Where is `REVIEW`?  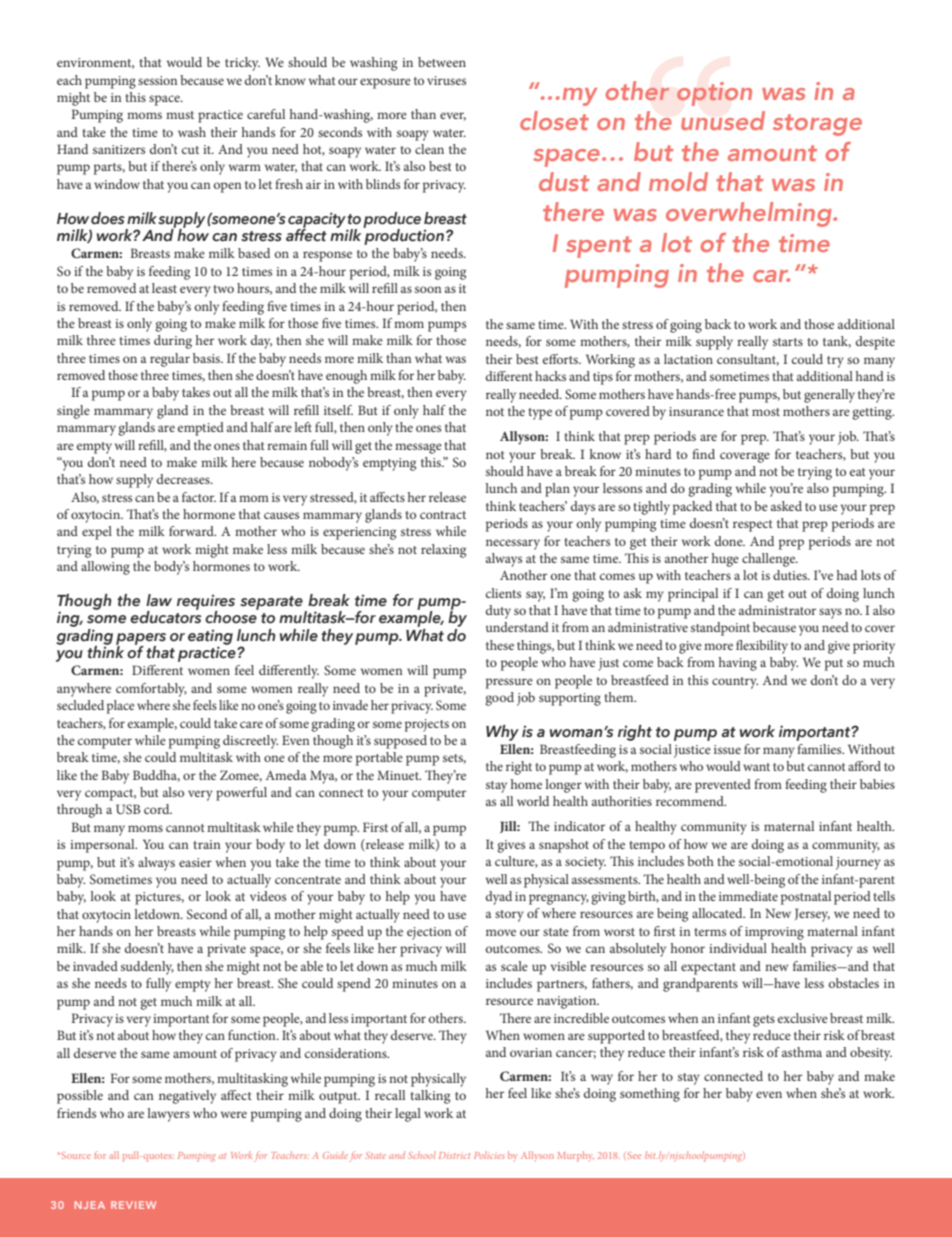
REVIEW is located at coordinates (133, 1205).
